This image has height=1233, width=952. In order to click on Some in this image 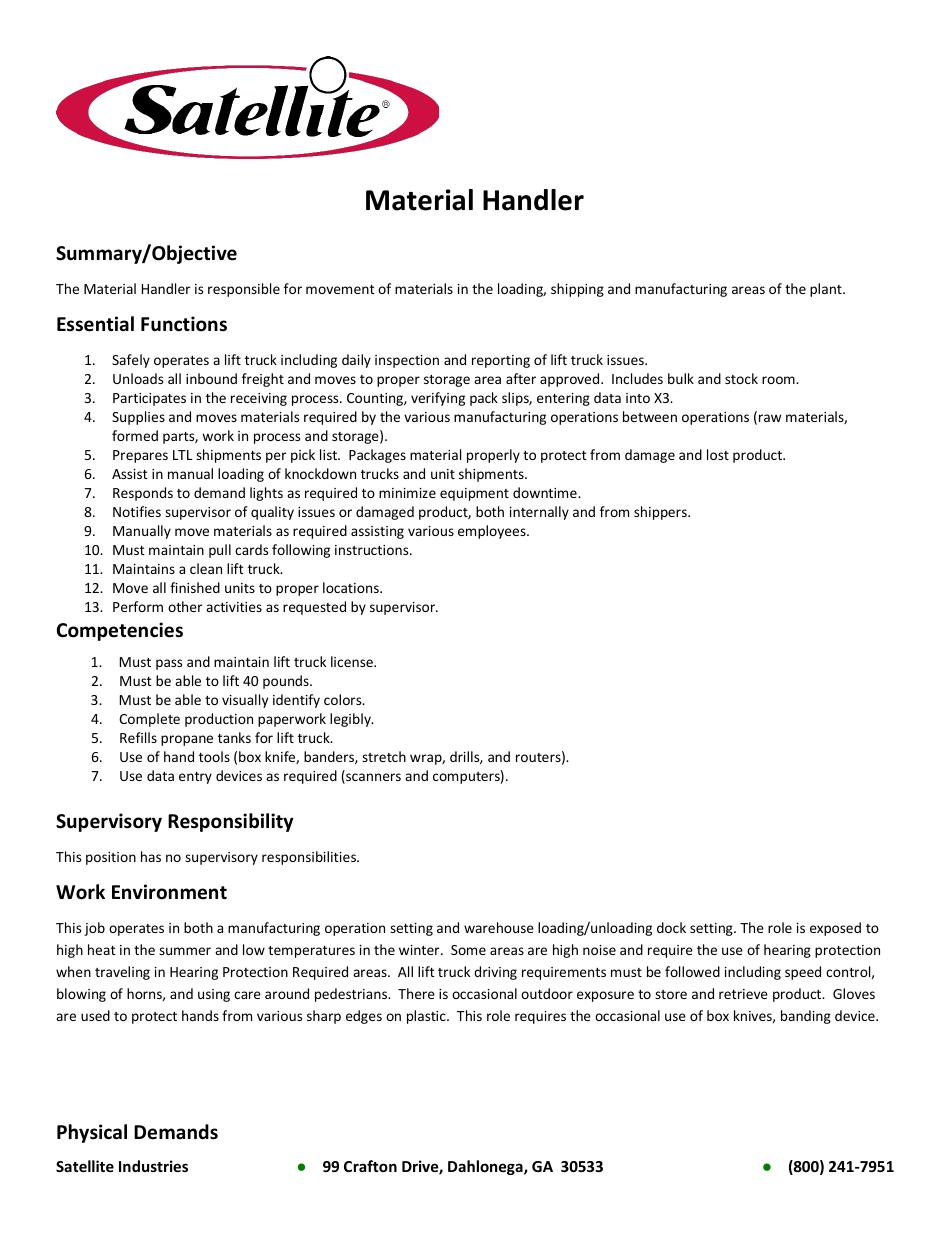, I will do `click(468, 950)`.
